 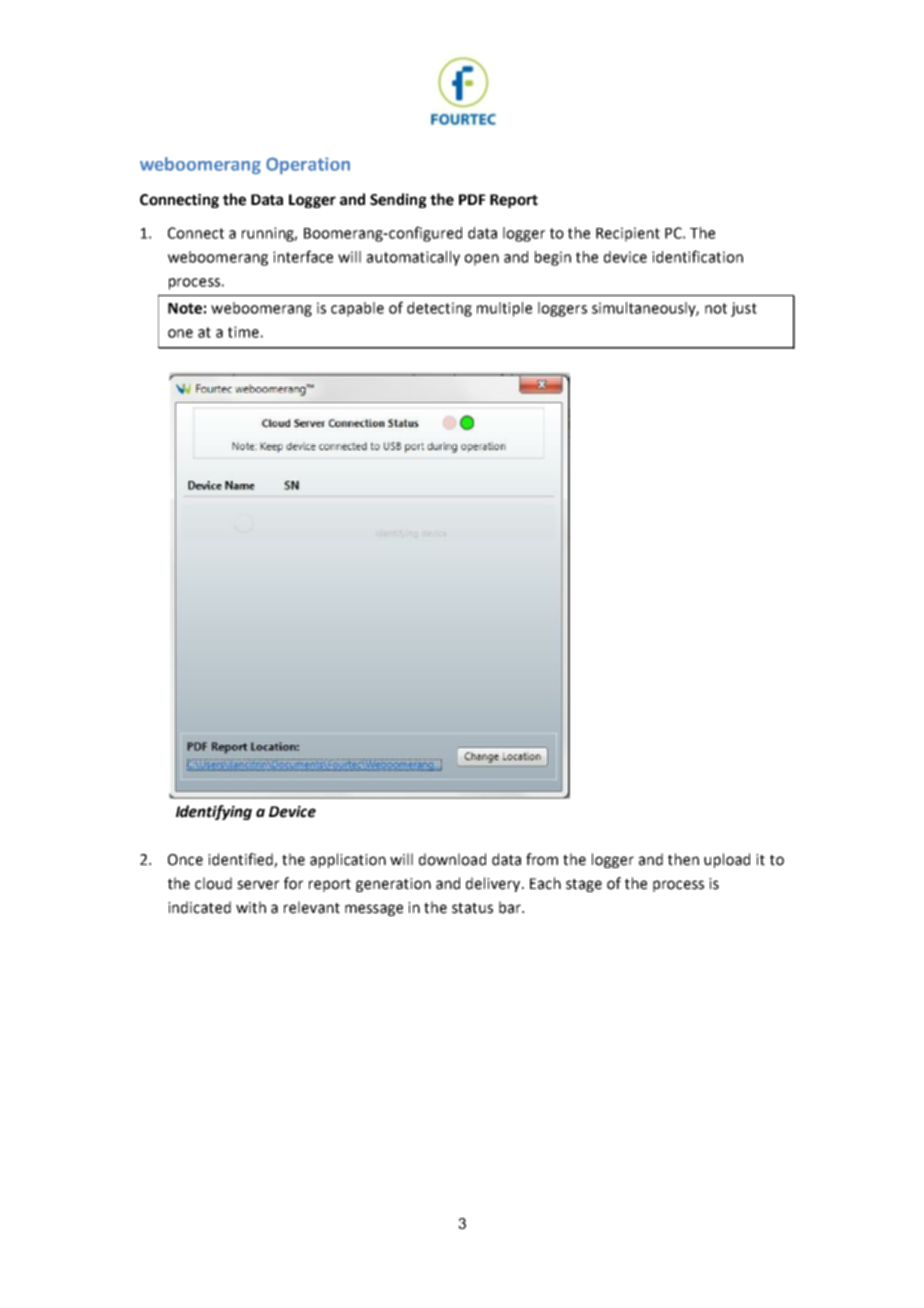 What do you see at coordinates (452, 859) in the screenshot?
I see `download` at bounding box center [452, 859].
